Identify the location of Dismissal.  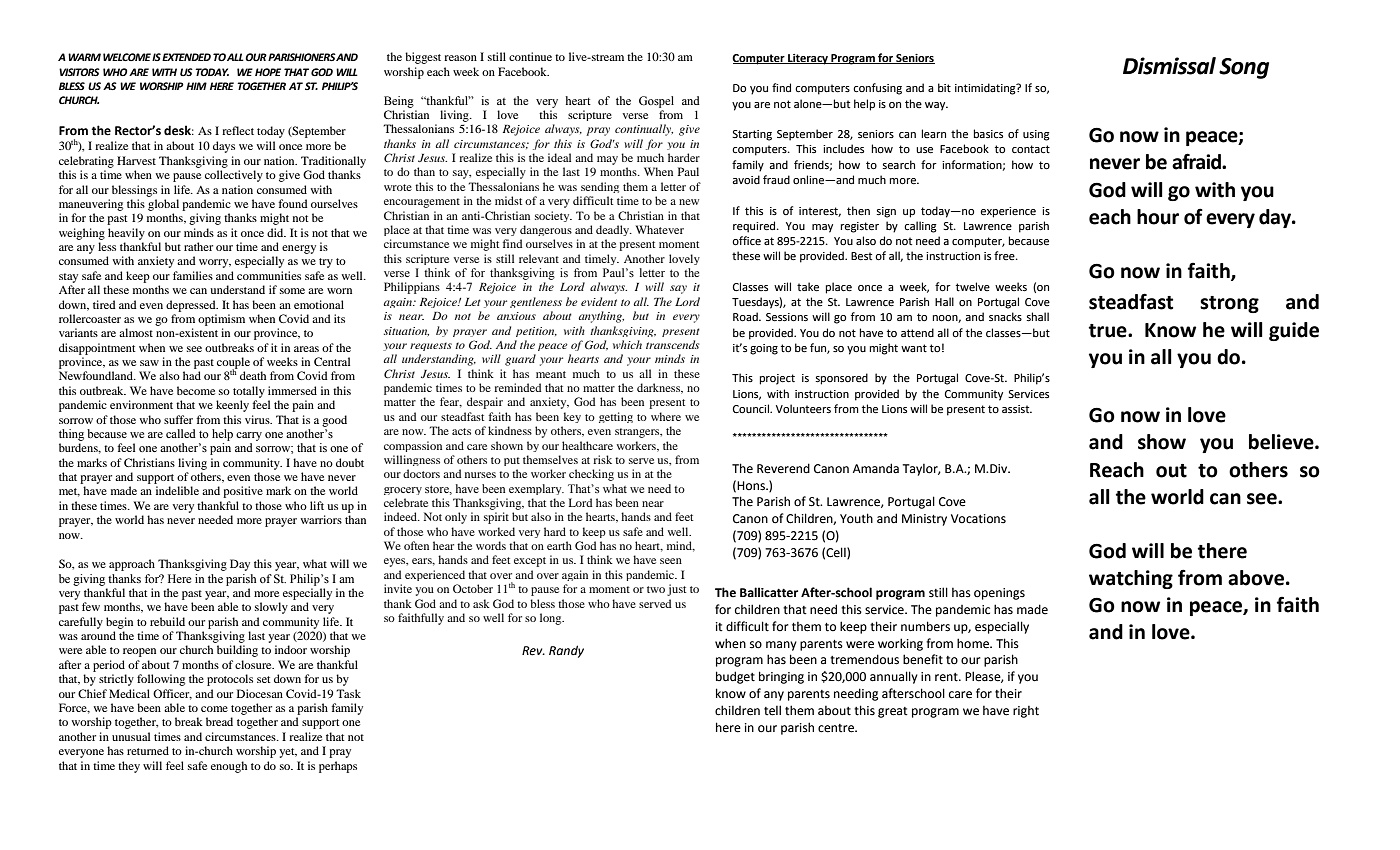
(1169, 66).
